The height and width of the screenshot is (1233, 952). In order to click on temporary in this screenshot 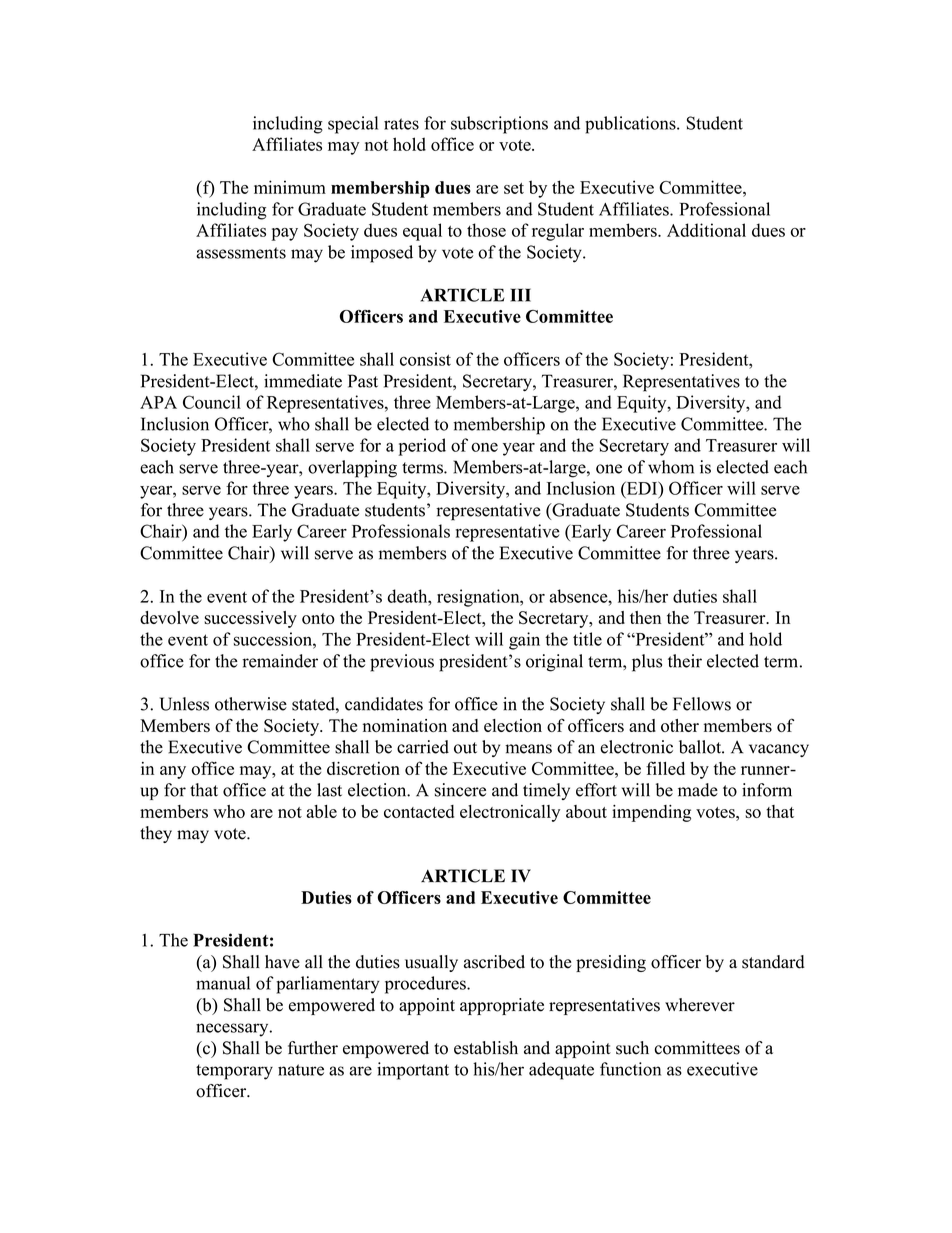, I will do `click(234, 1072)`.
